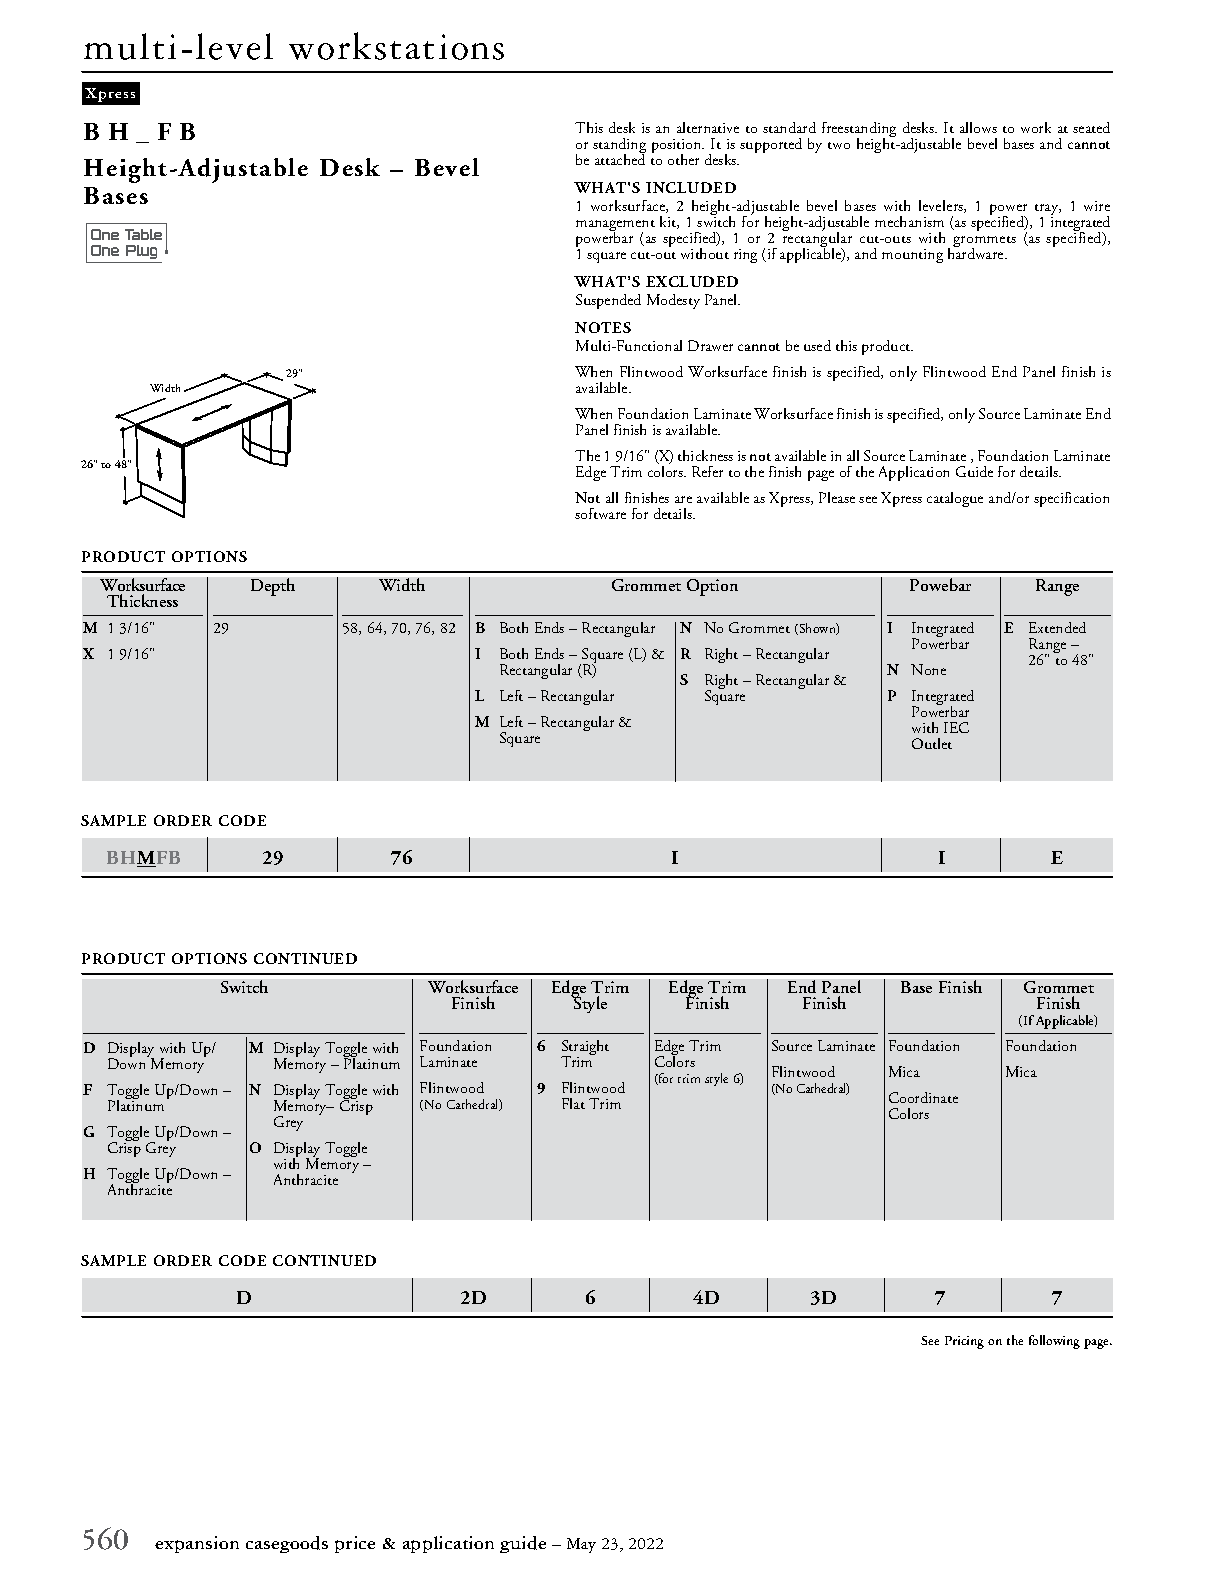 The height and width of the image is (1582, 1223). Describe the element at coordinates (573, 1103) in the image. I see `Flat` at that location.
